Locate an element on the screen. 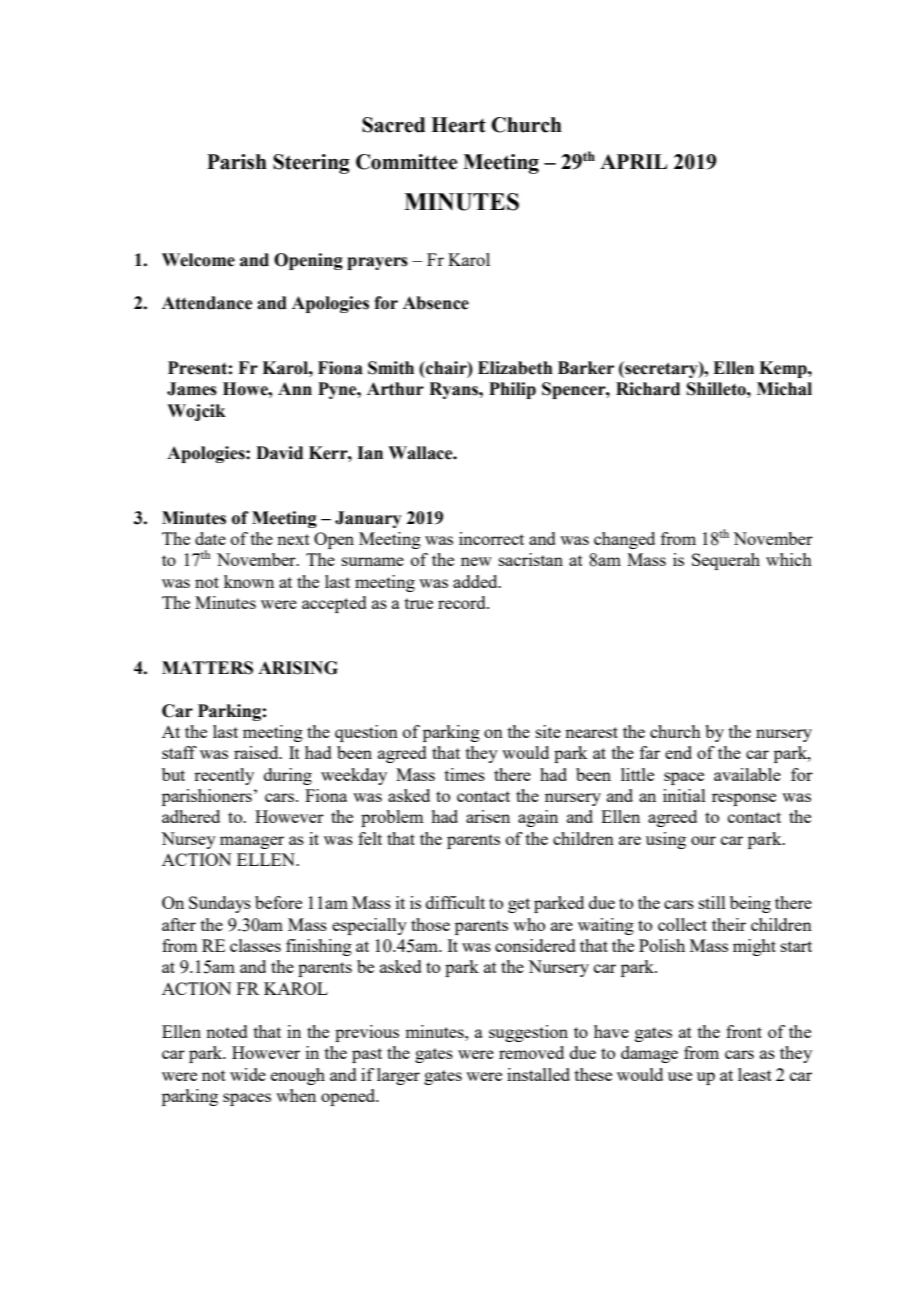 This screenshot has width=924, height=1308. record is located at coordinates (463, 602).
